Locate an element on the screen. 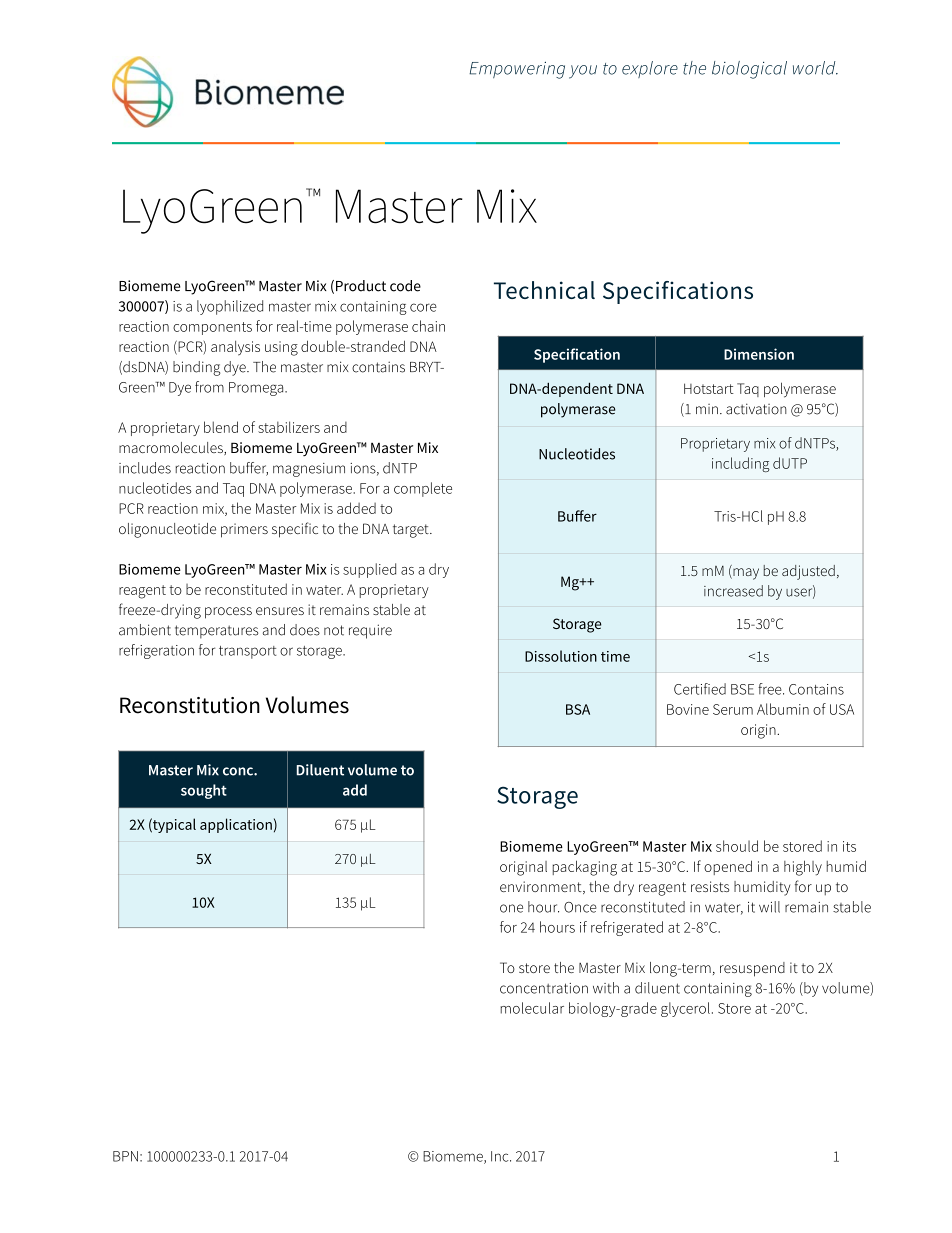  molecular is located at coordinates (532, 1008).
